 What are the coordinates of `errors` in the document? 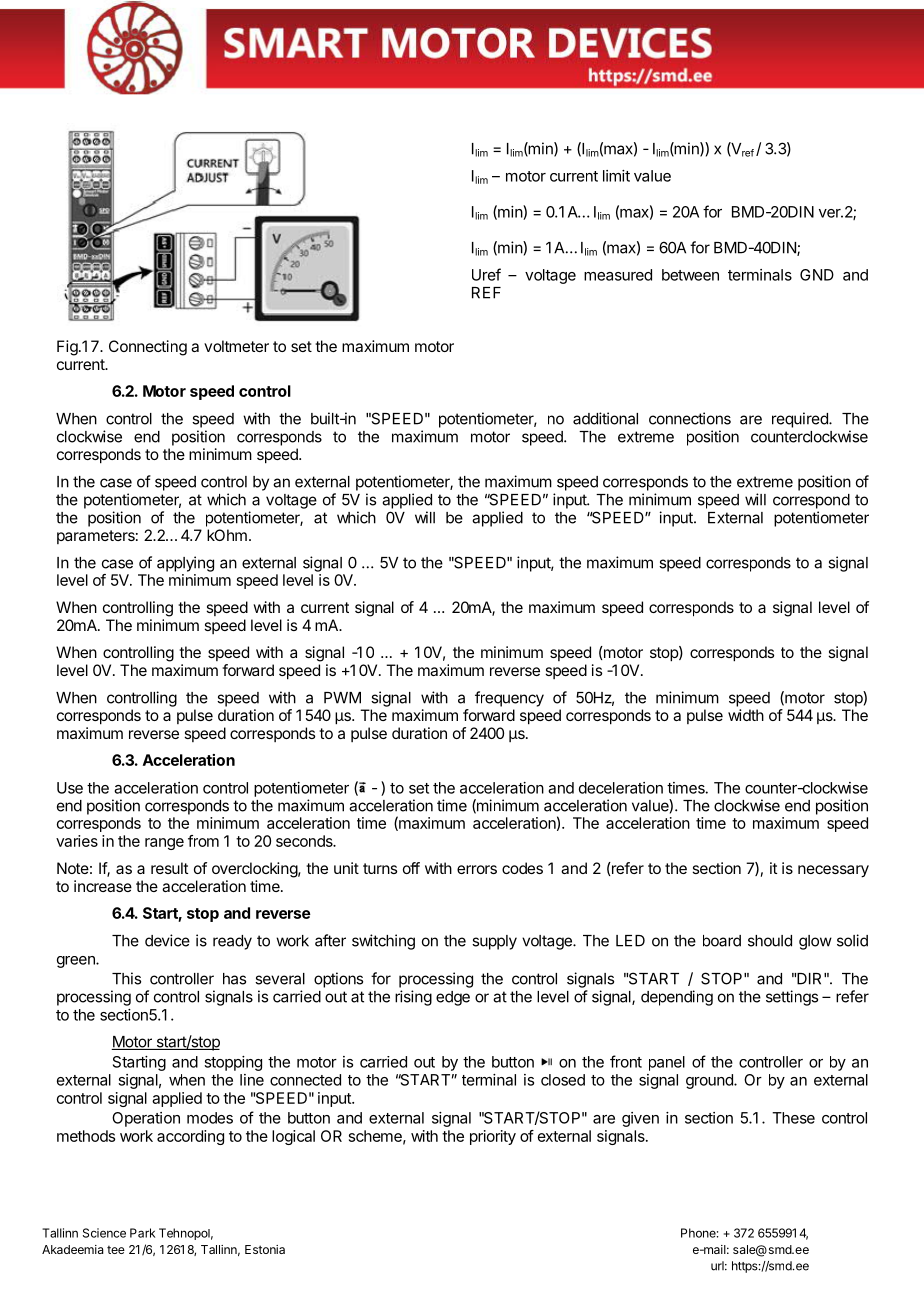 It's located at (477, 869).
